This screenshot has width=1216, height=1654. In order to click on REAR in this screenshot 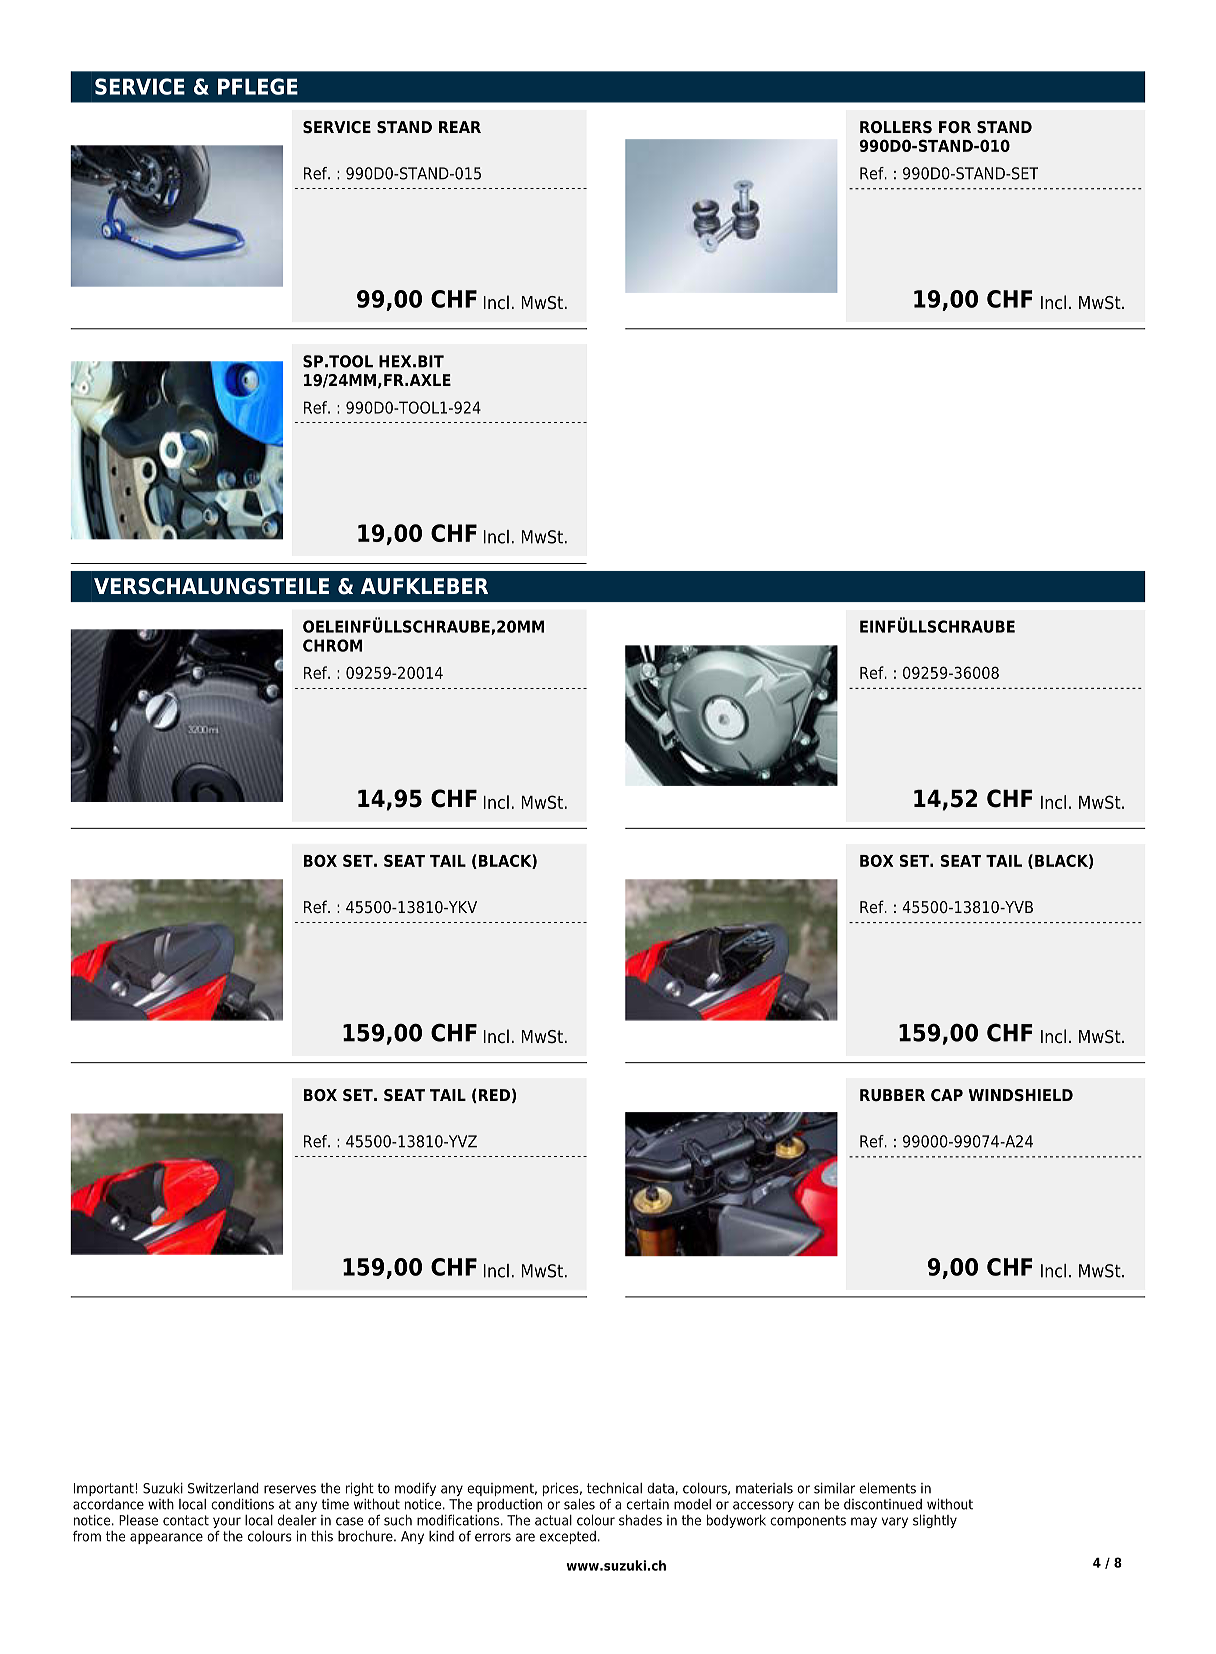, I will do `click(460, 127)`.
